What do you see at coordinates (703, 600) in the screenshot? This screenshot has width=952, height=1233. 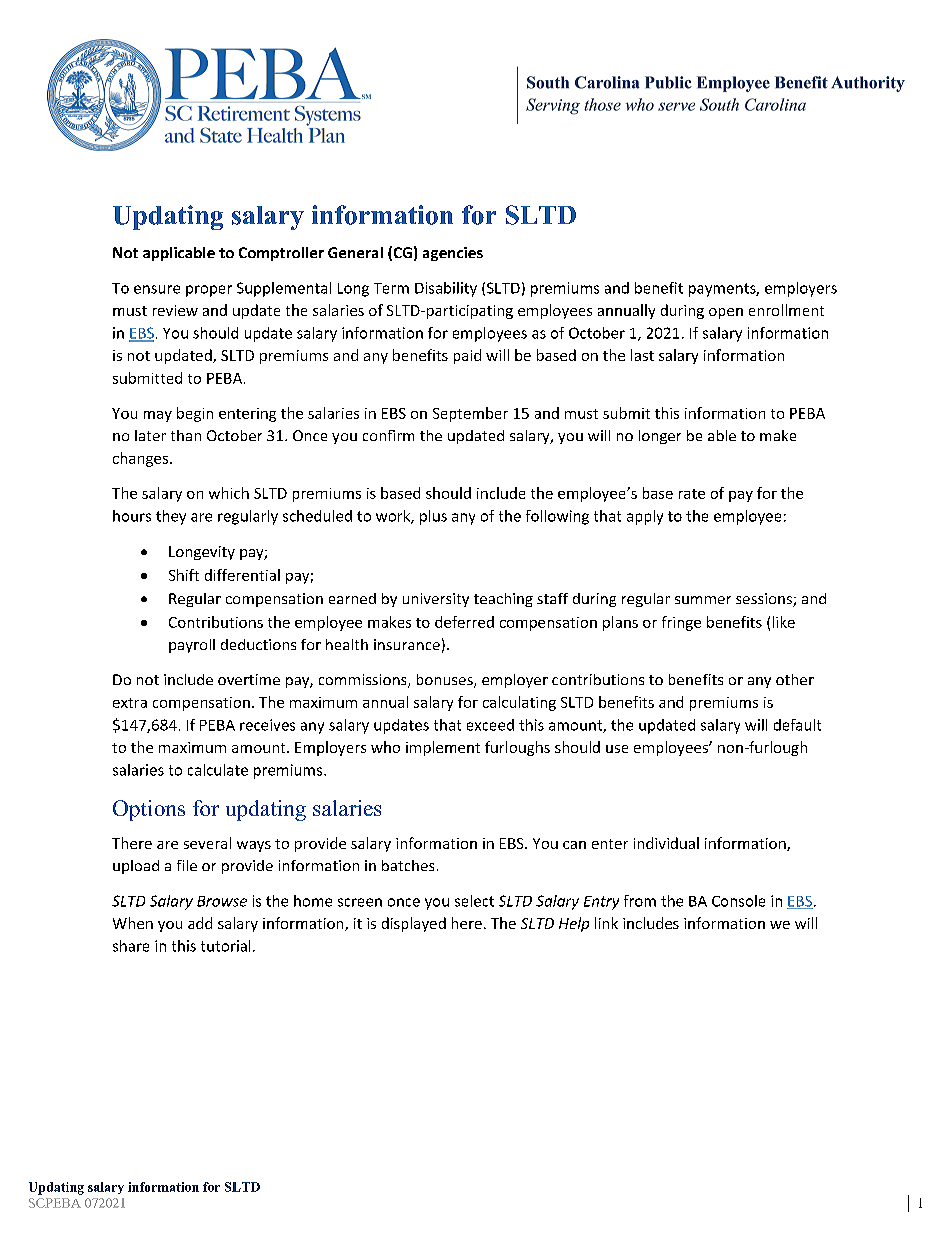 I see `summer` at bounding box center [703, 600].
